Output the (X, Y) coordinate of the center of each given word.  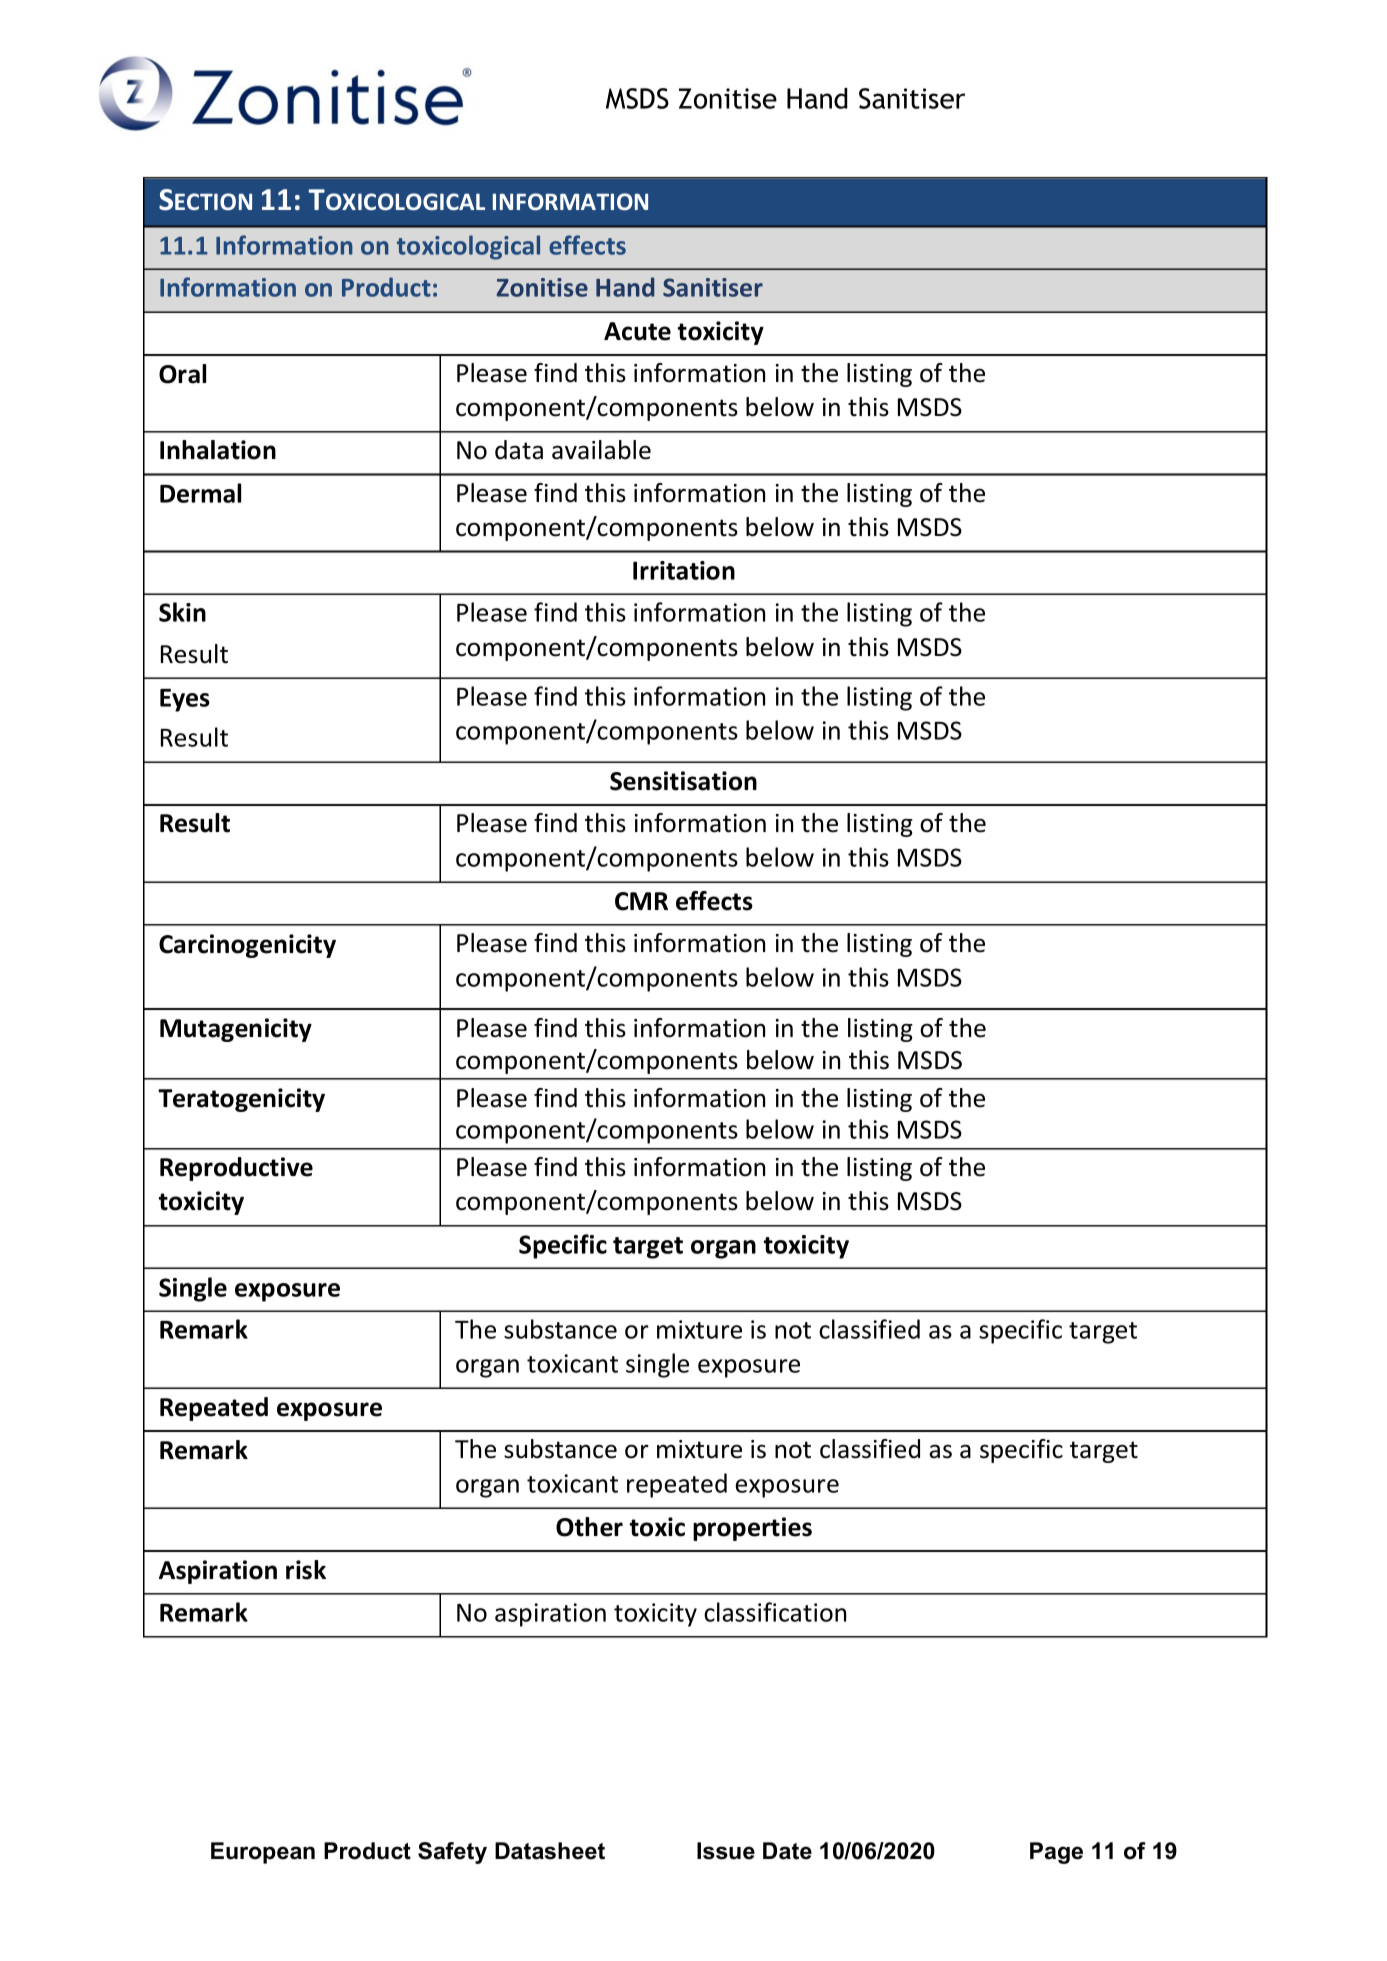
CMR (641, 901)
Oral (182, 374)
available (601, 450)
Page (1056, 1853)
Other (589, 1527)
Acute (637, 331)
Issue (726, 1851)
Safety (452, 1853)
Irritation (684, 570)
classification (775, 1612)
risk (306, 1570)
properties (752, 1529)
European (263, 1853)
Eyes (185, 700)
